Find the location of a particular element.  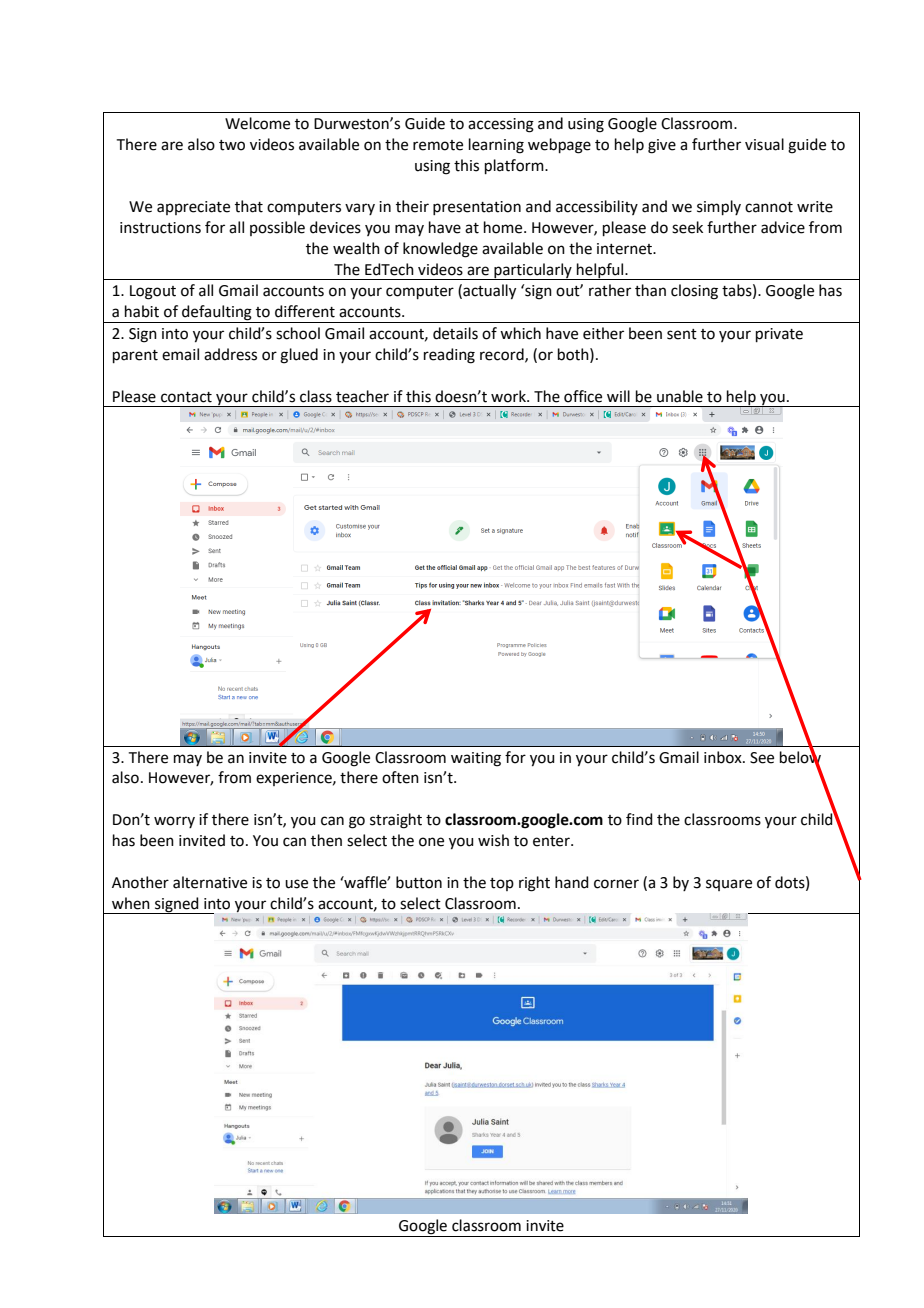

alternative is located at coordinates (210, 882).
